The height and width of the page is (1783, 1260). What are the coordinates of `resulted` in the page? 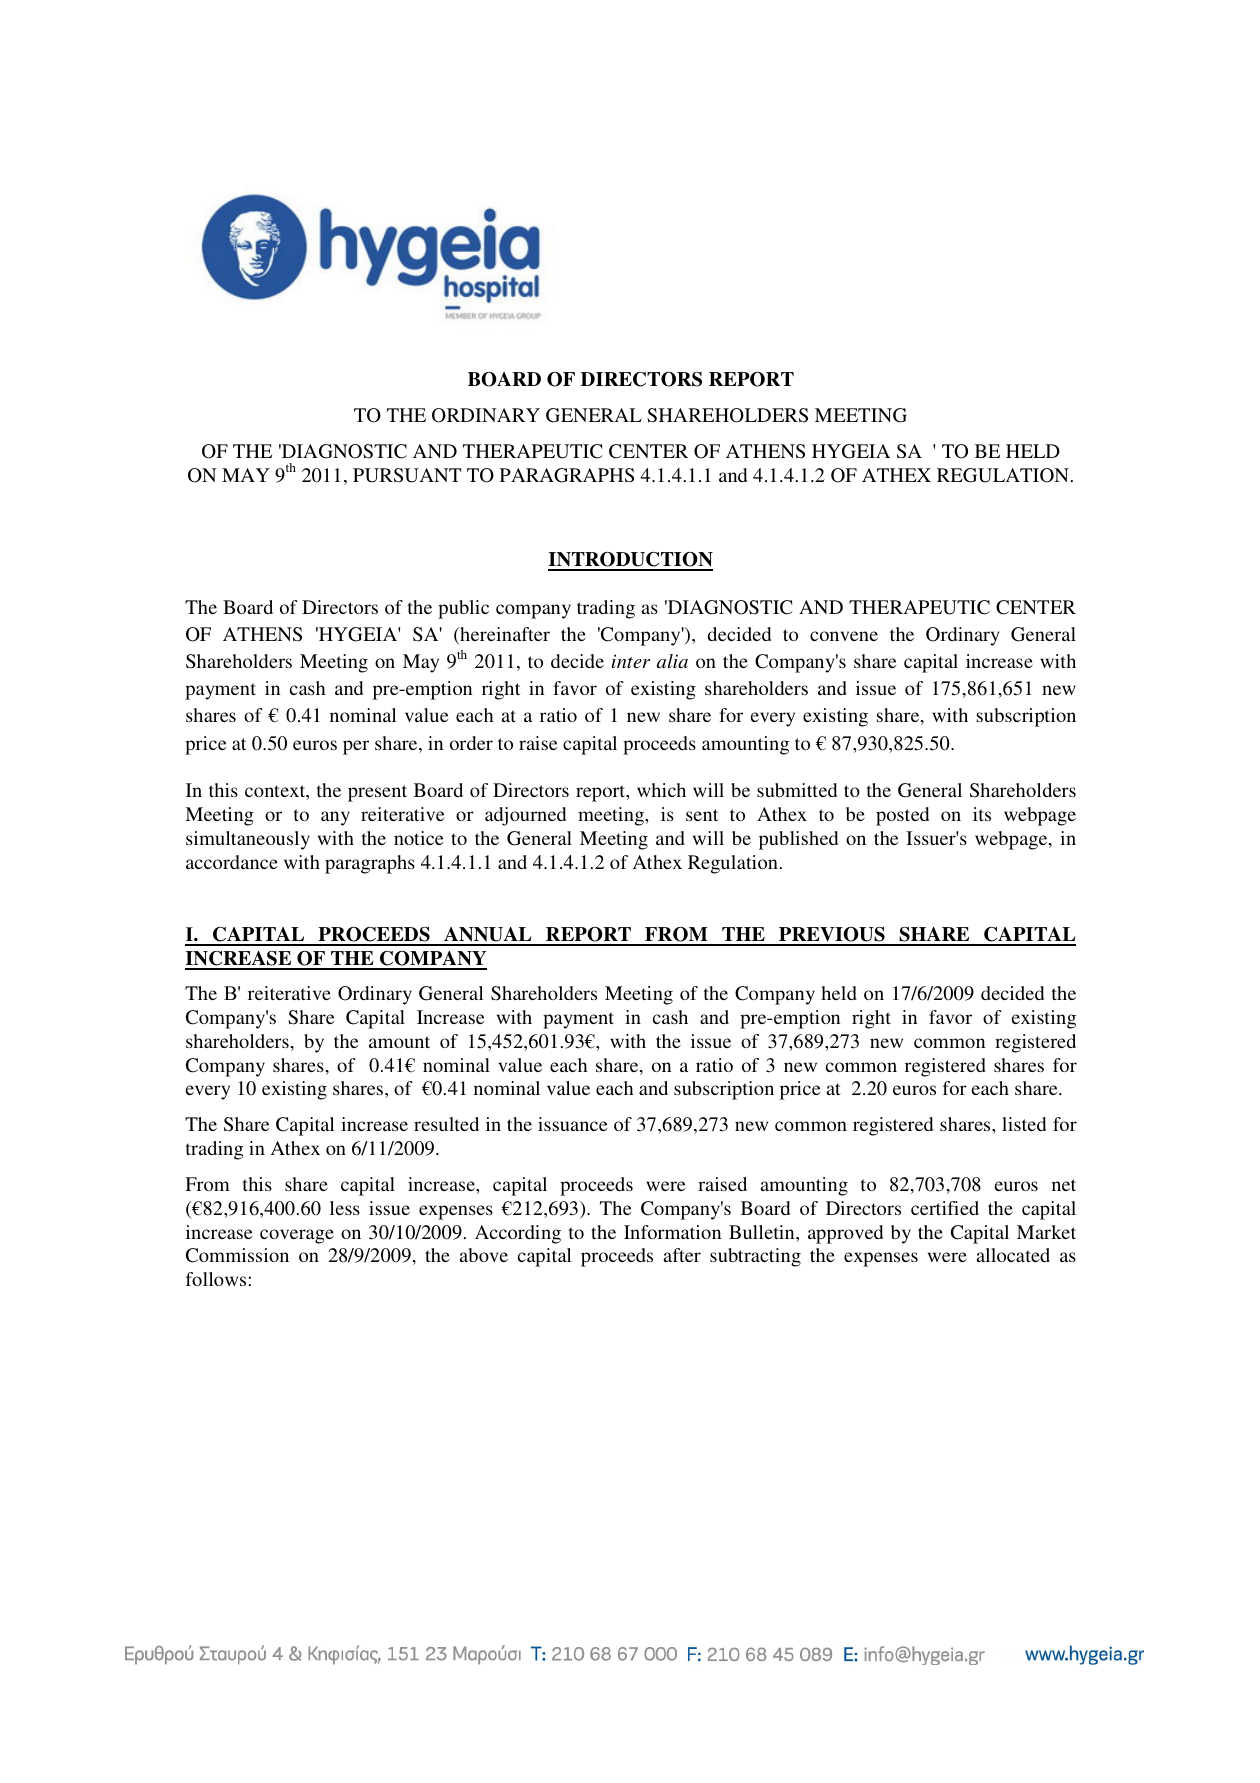 It's located at (446, 1124).
